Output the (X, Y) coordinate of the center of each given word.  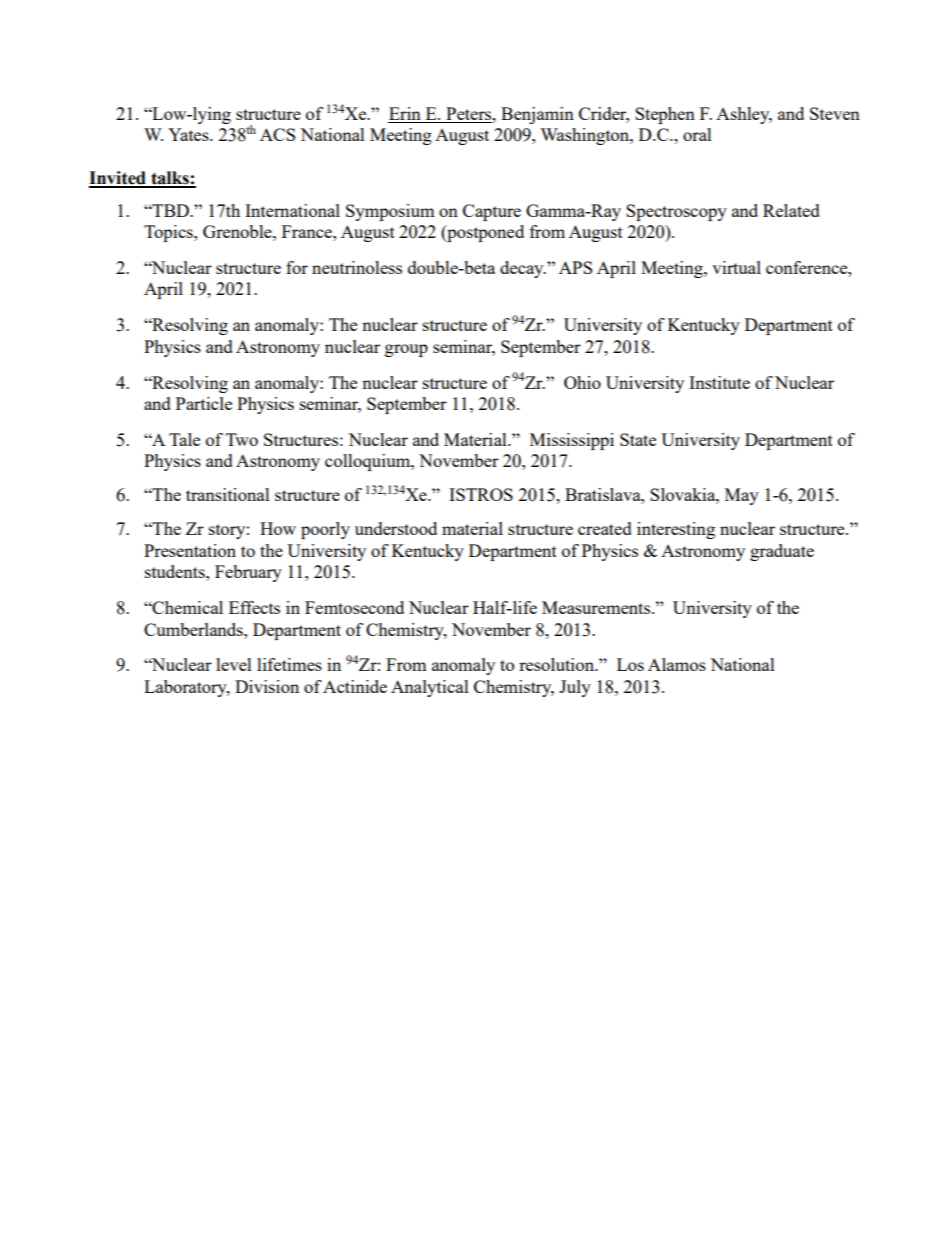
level (234, 664)
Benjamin (537, 115)
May (742, 496)
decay (523, 269)
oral (697, 134)
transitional (228, 494)
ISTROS (481, 494)
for (297, 267)
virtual (736, 267)
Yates (189, 134)
